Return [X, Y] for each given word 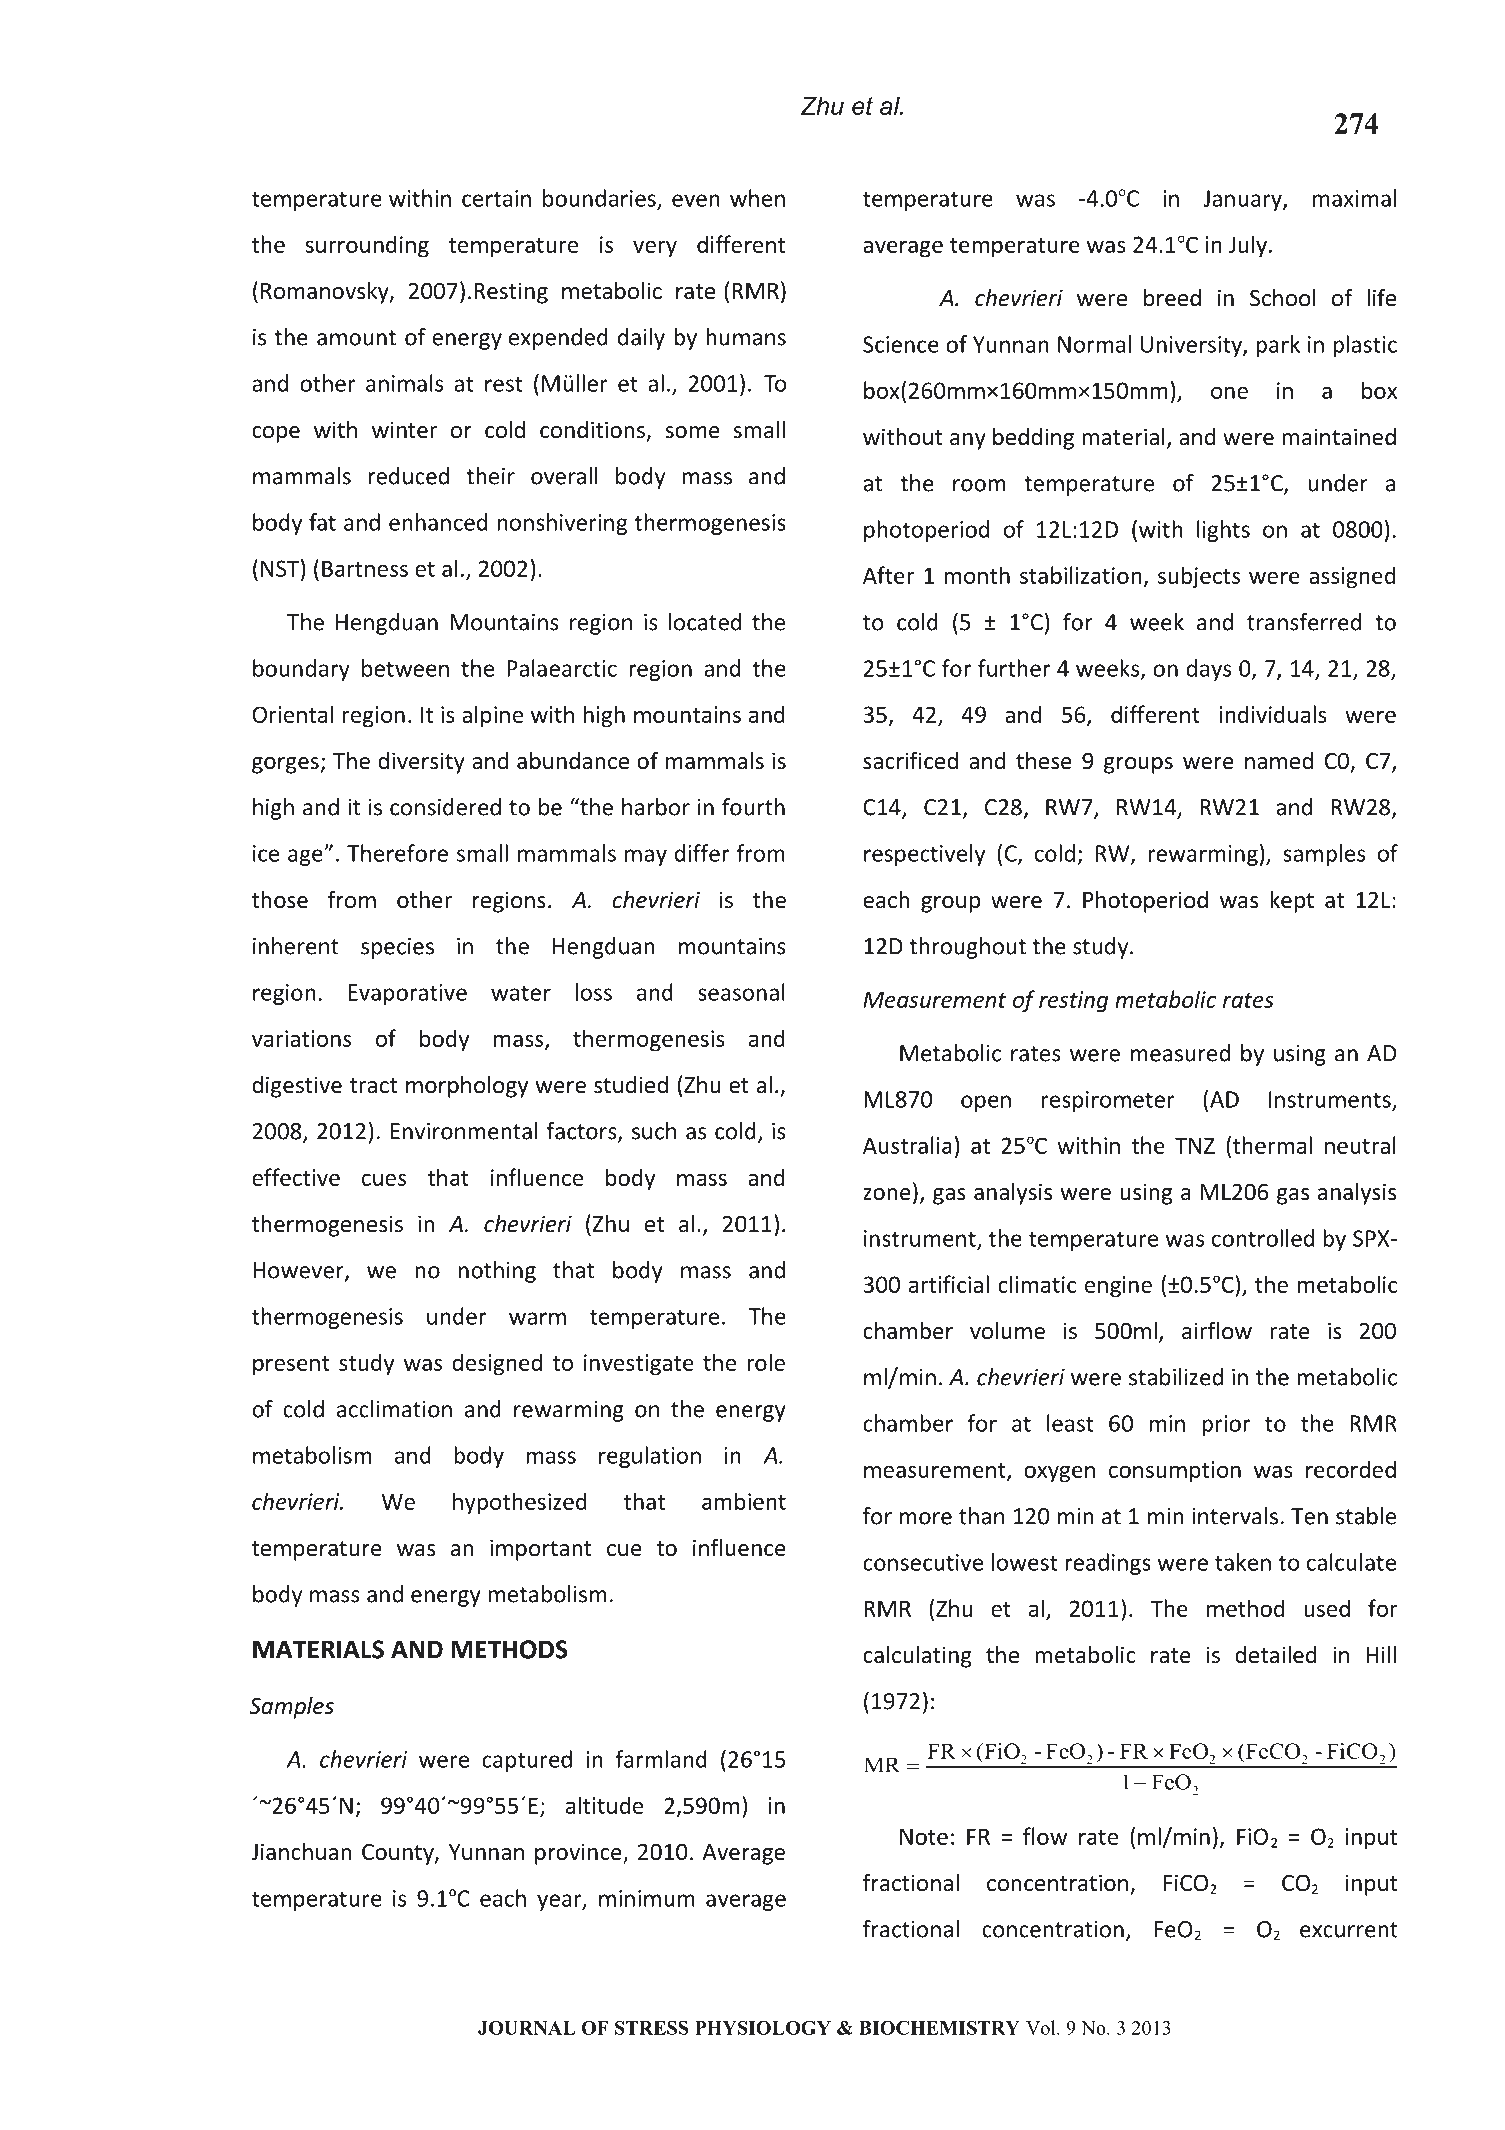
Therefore [397, 853]
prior [1226, 1425]
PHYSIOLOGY [763, 2028]
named [1279, 761]
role [766, 1362]
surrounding [367, 246]
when [757, 198]
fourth [753, 807]
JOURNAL [527, 2028]
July [1248, 246]
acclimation [394, 1409]
